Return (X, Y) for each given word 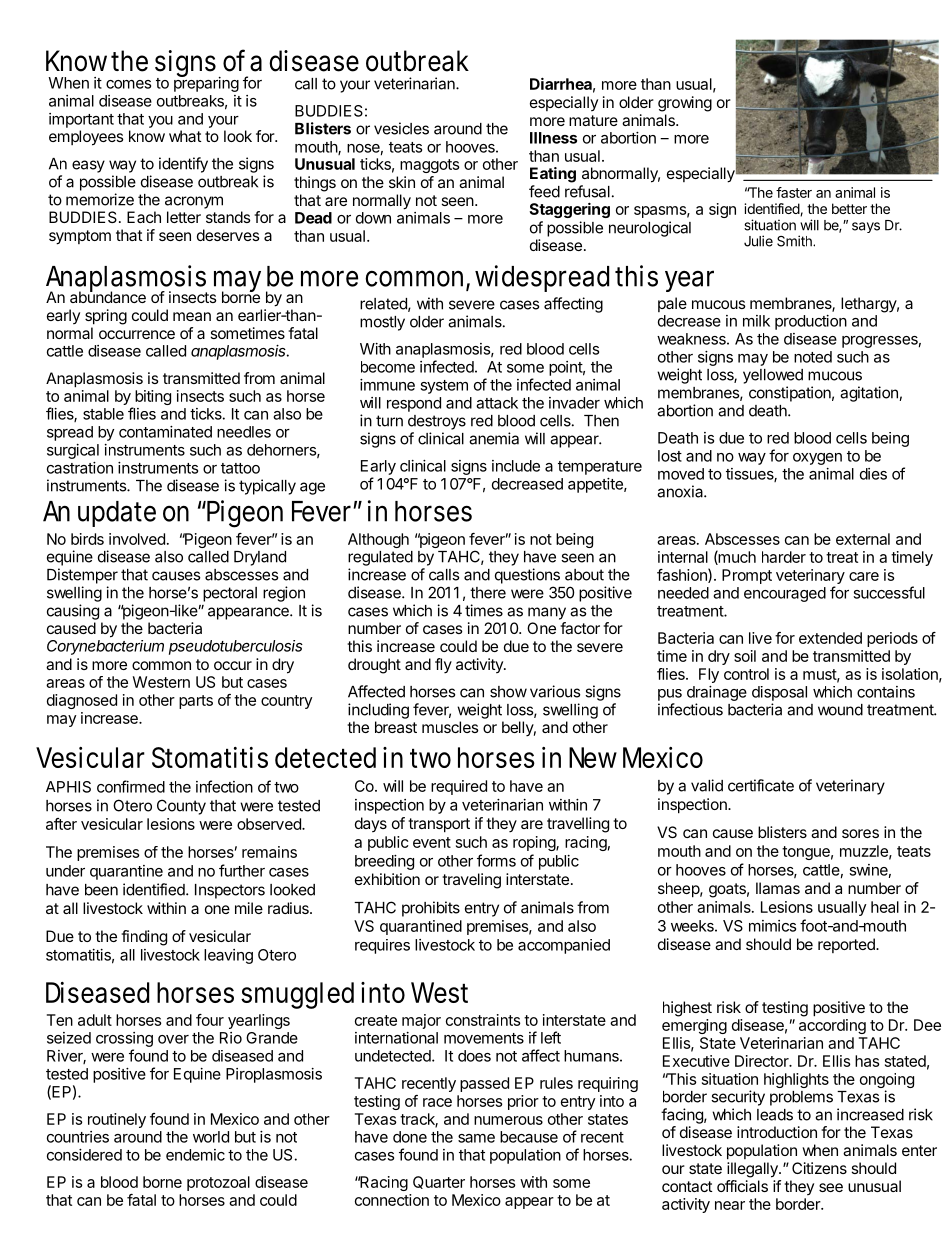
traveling (471, 881)
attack (497, 403)
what (185, 136)
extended (830, 638)
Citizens (819, 1168)
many (547, 613)
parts (196, 702)
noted (813, 357)
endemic (195, 1155)
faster (794, 192)
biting (153, 397)
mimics (772, 926)
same (476, 1138)
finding (144, 938)
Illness (553, 138)
